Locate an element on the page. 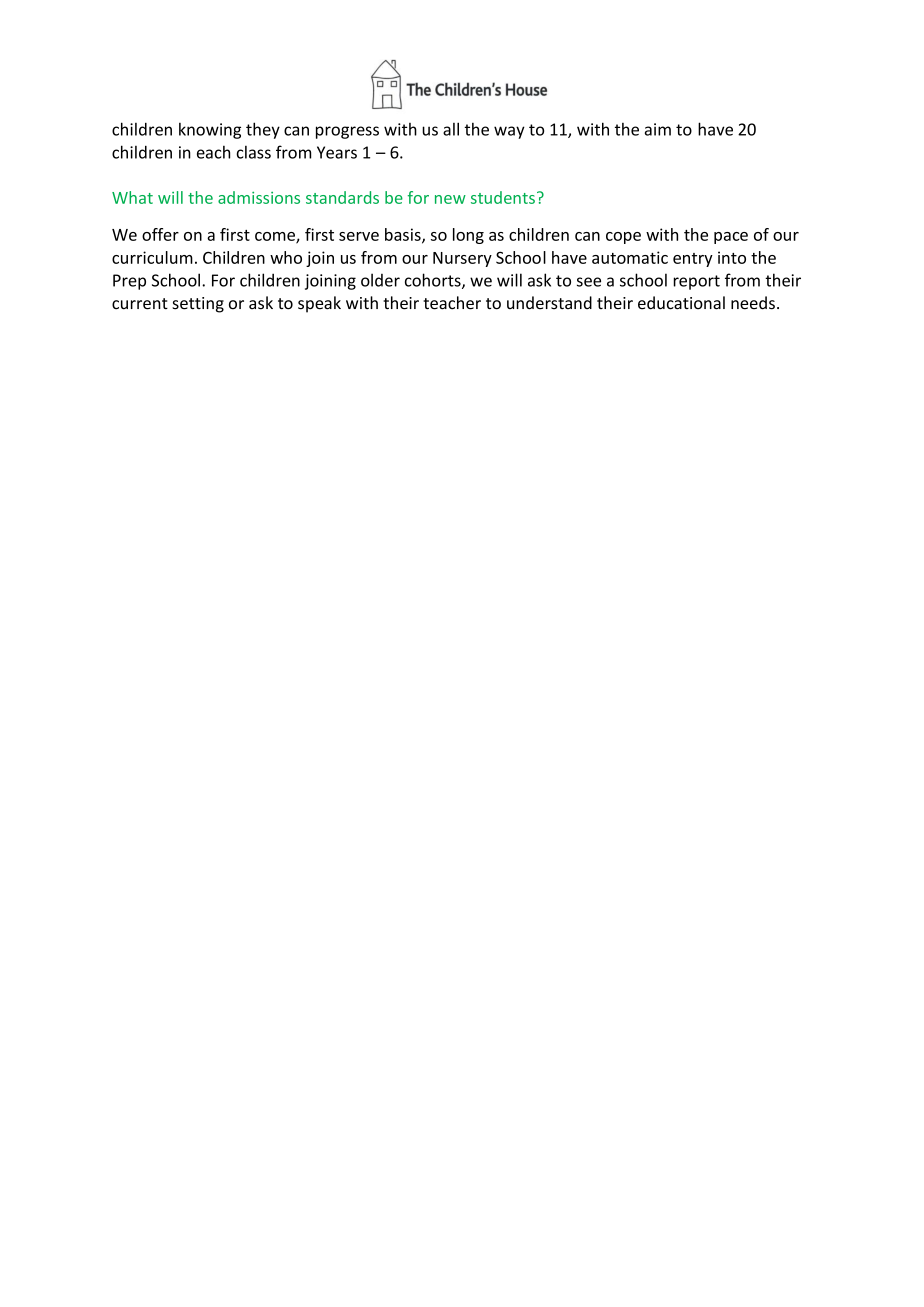 The width and height of the page is (924, 1307). educational is located at coordinates (681, 303).
